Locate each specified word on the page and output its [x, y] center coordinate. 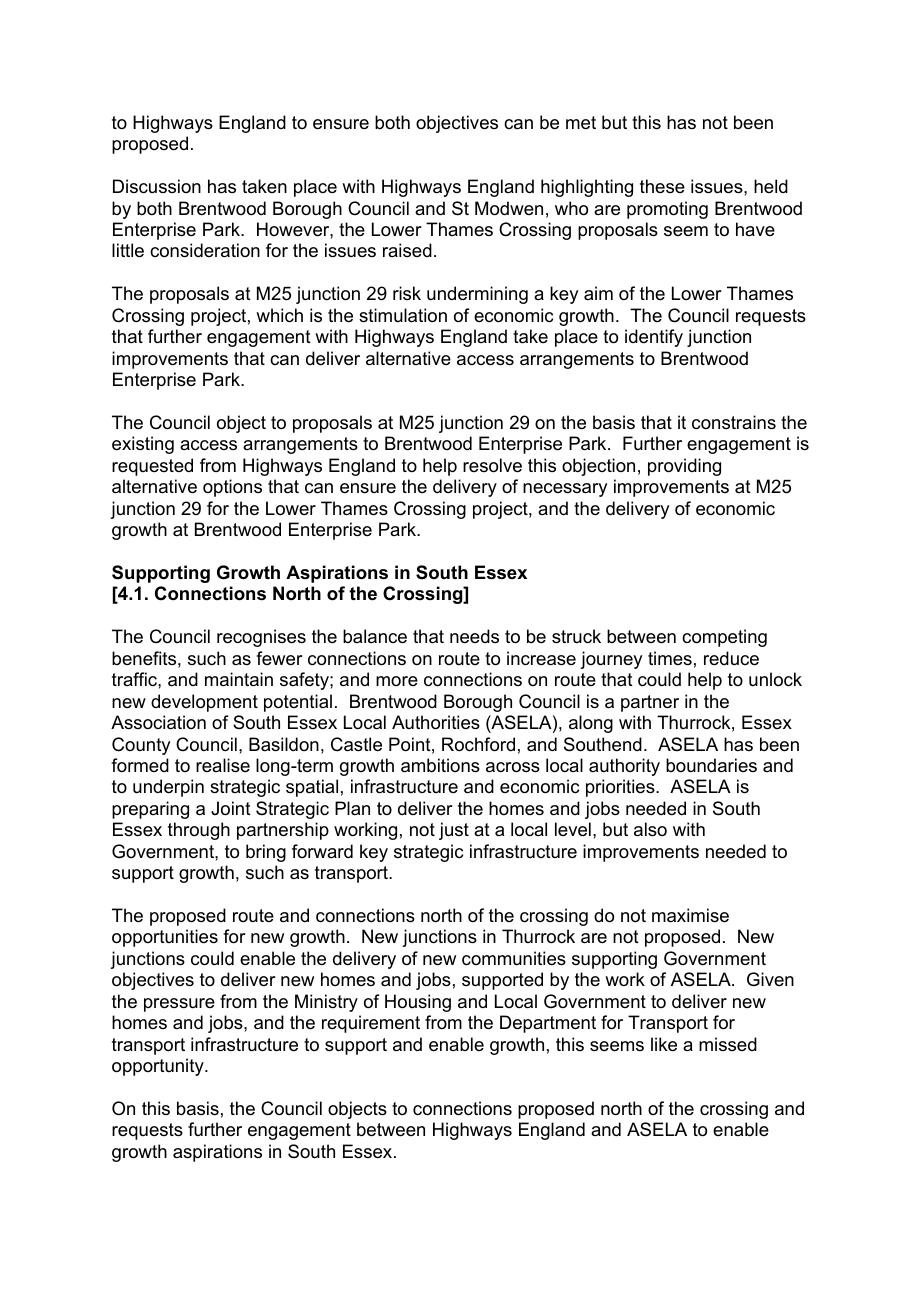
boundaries [711, 765]
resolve [492, 465]
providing [684, 467]
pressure [179, 1005]
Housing [418, 1003]
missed [728, 1044]
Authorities [436, 722]
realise [223, 765]
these [662, 186]
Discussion [157, 186]
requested [152, 467]
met [581, 123]
